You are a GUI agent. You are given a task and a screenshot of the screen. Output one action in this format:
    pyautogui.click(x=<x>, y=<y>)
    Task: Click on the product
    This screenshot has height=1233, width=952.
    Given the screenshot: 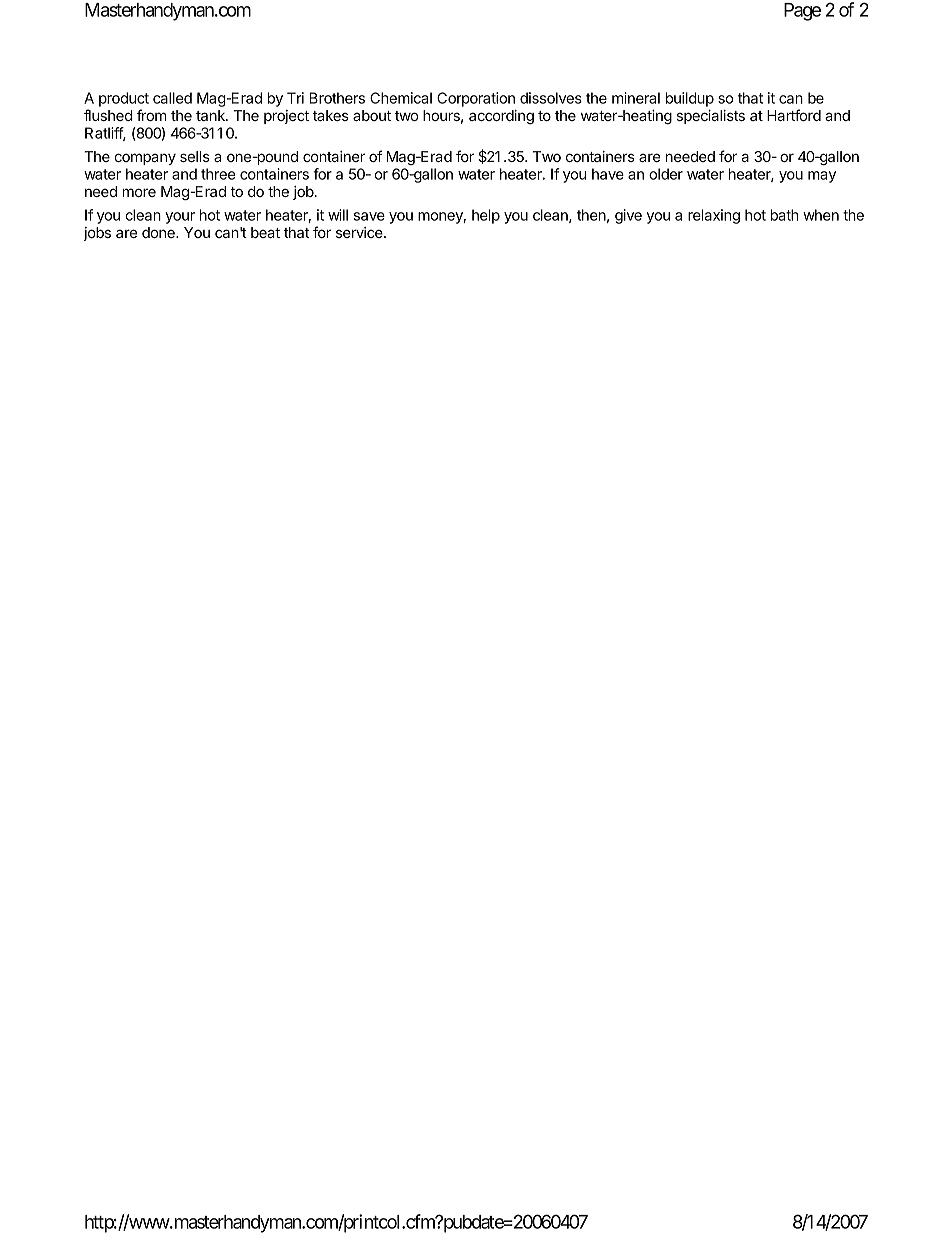 What is the action you would take?
    pyautogui.click(x=124, y=99)
